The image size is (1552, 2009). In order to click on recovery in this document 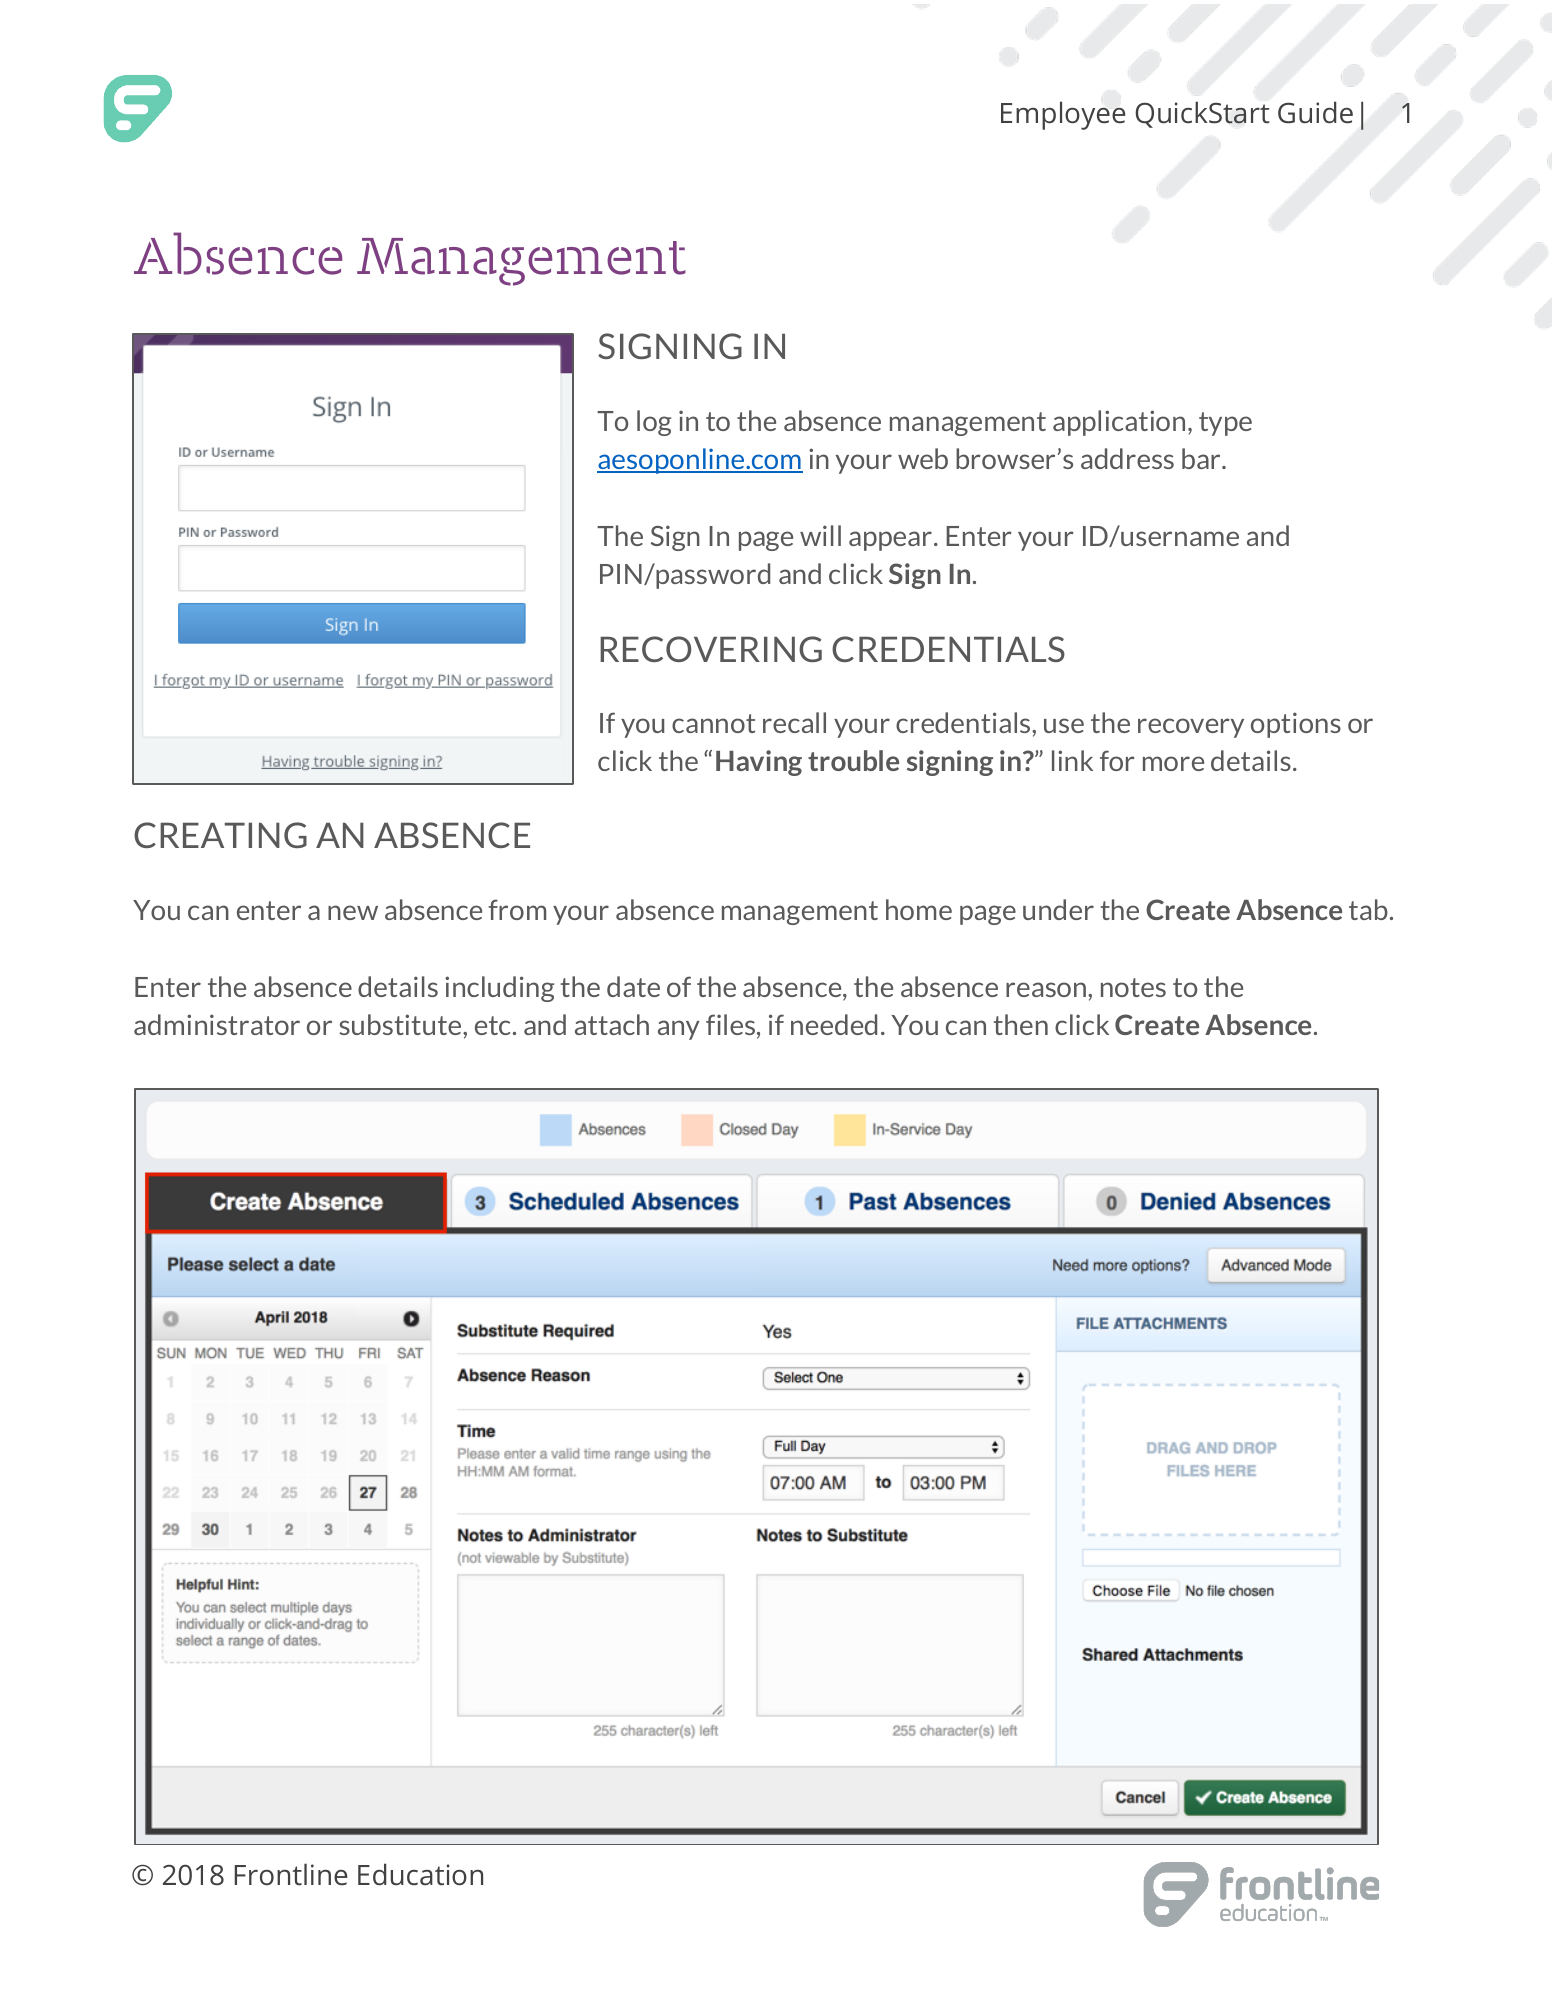, I will do `click(1191, 728)`.
